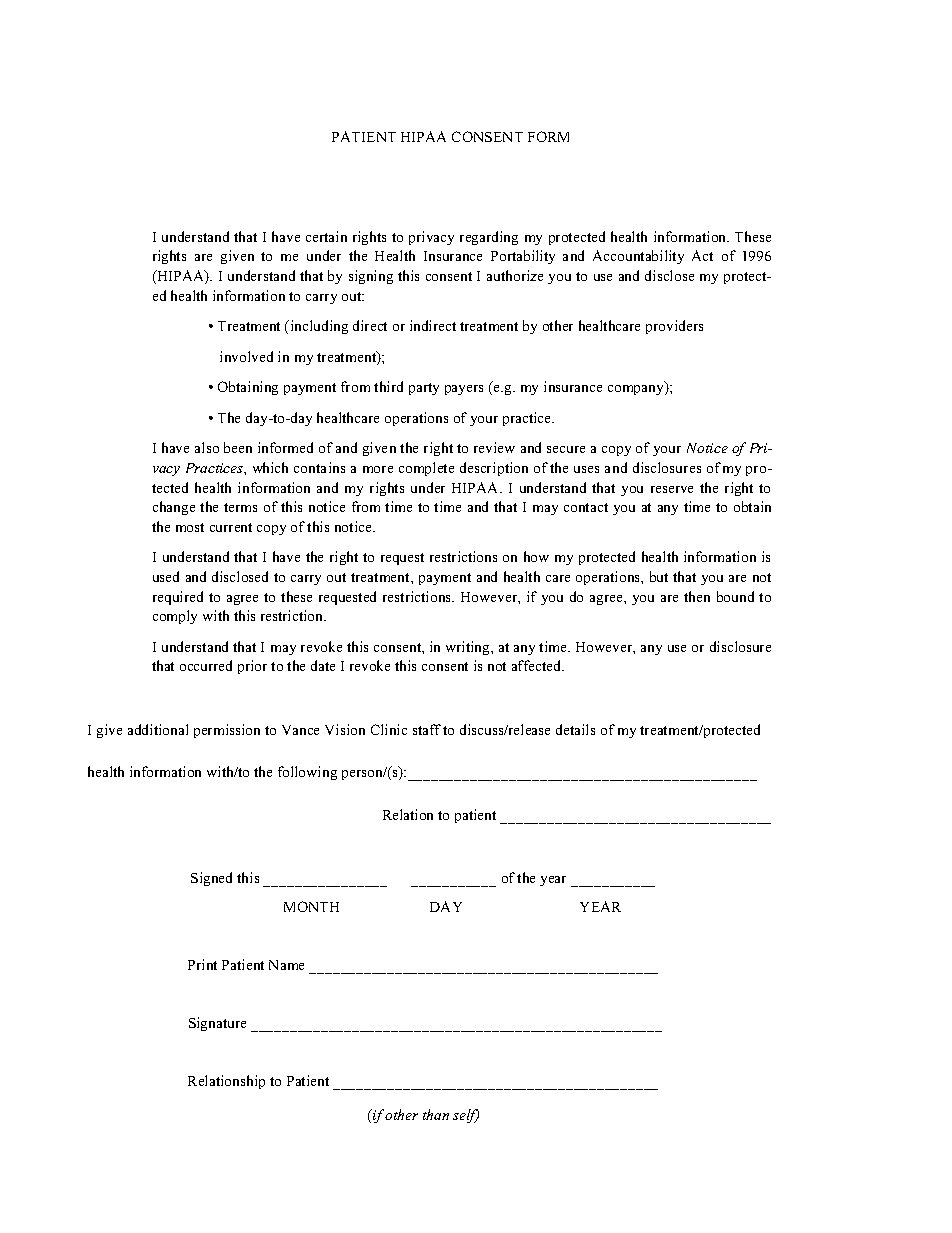  I want to click on Signature, so click(217, 1024).
